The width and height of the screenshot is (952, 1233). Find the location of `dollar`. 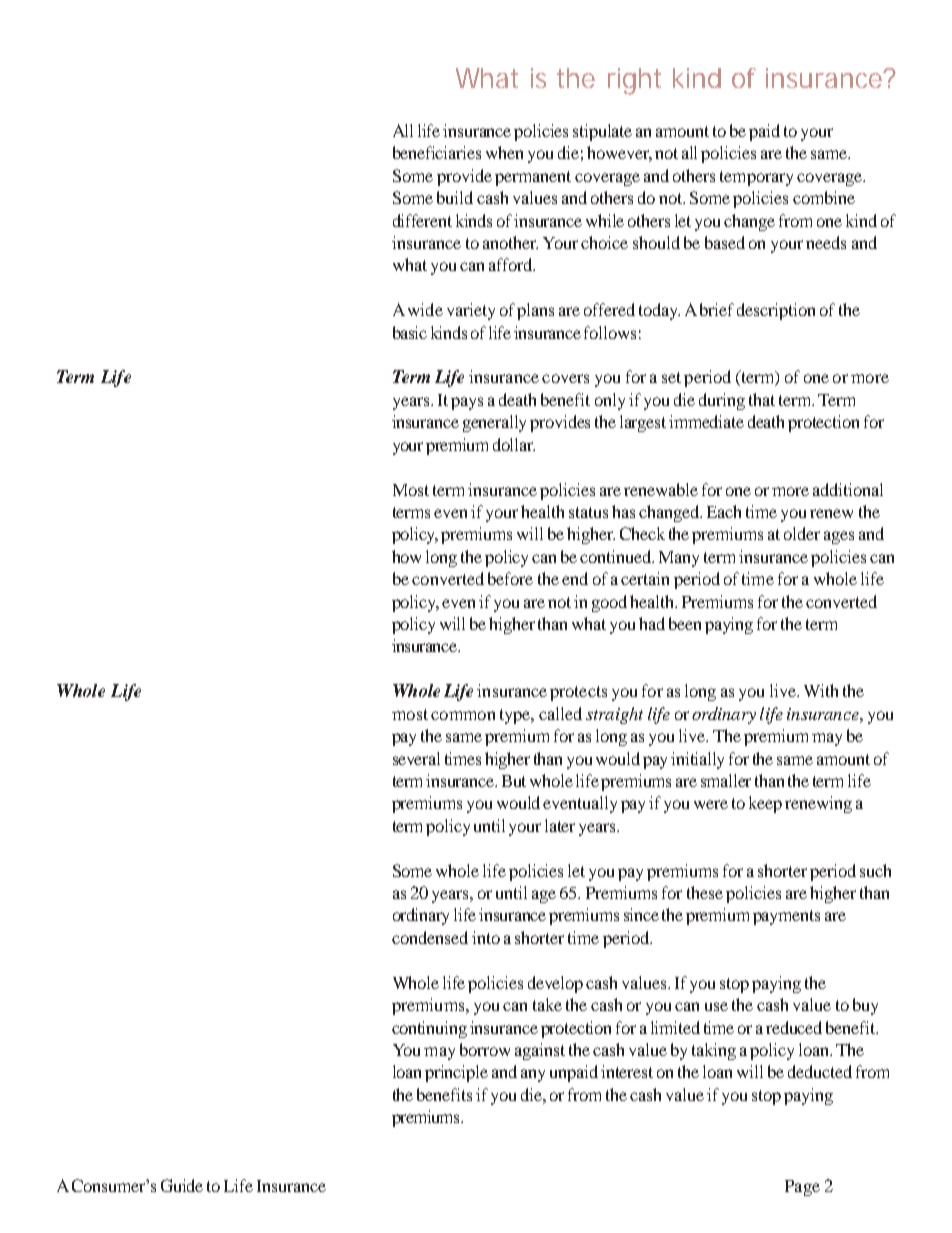

dollar is located at coordinates (514, 444).
